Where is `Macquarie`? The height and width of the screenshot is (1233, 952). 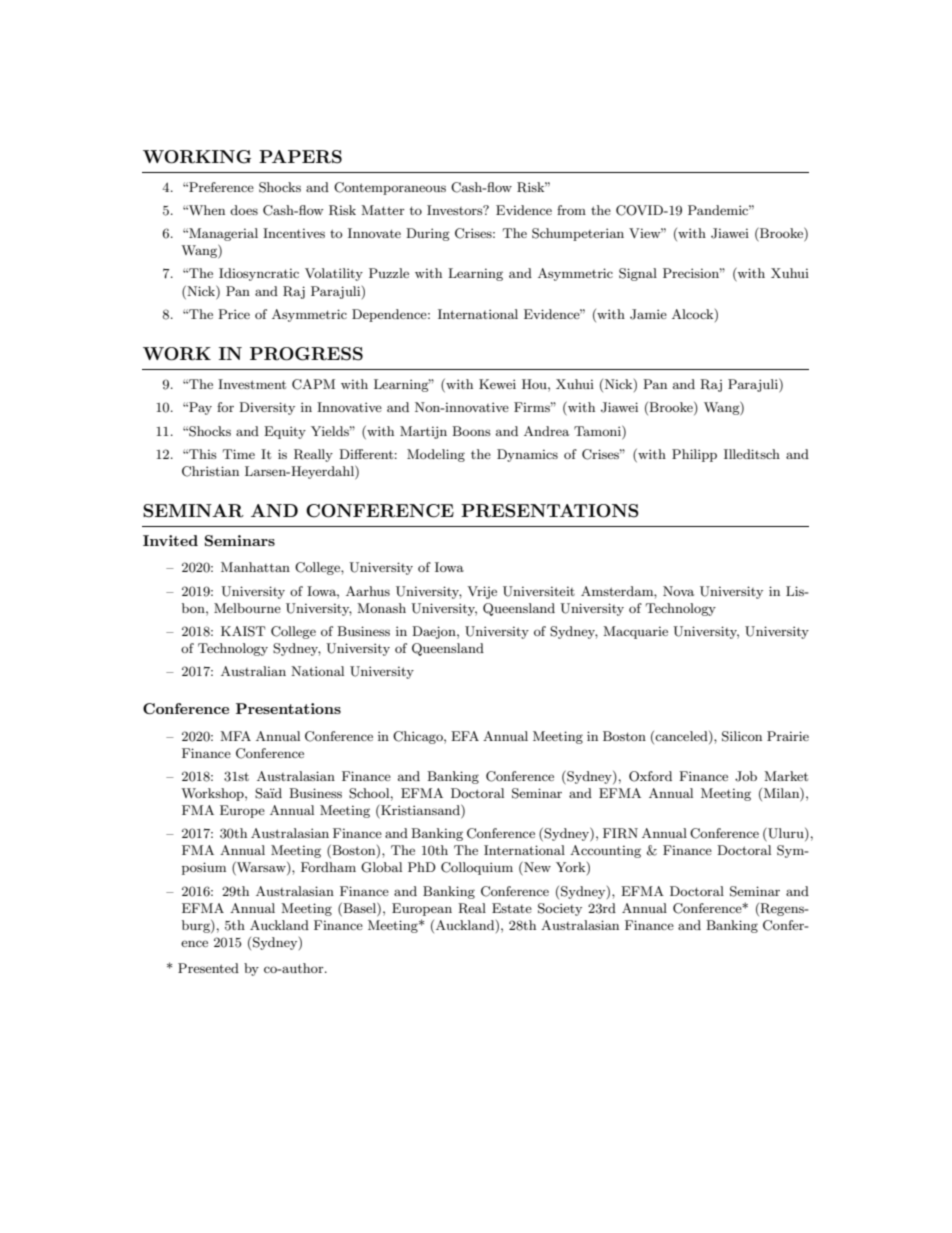
Macquarie is located at coordinates (635, 632).
